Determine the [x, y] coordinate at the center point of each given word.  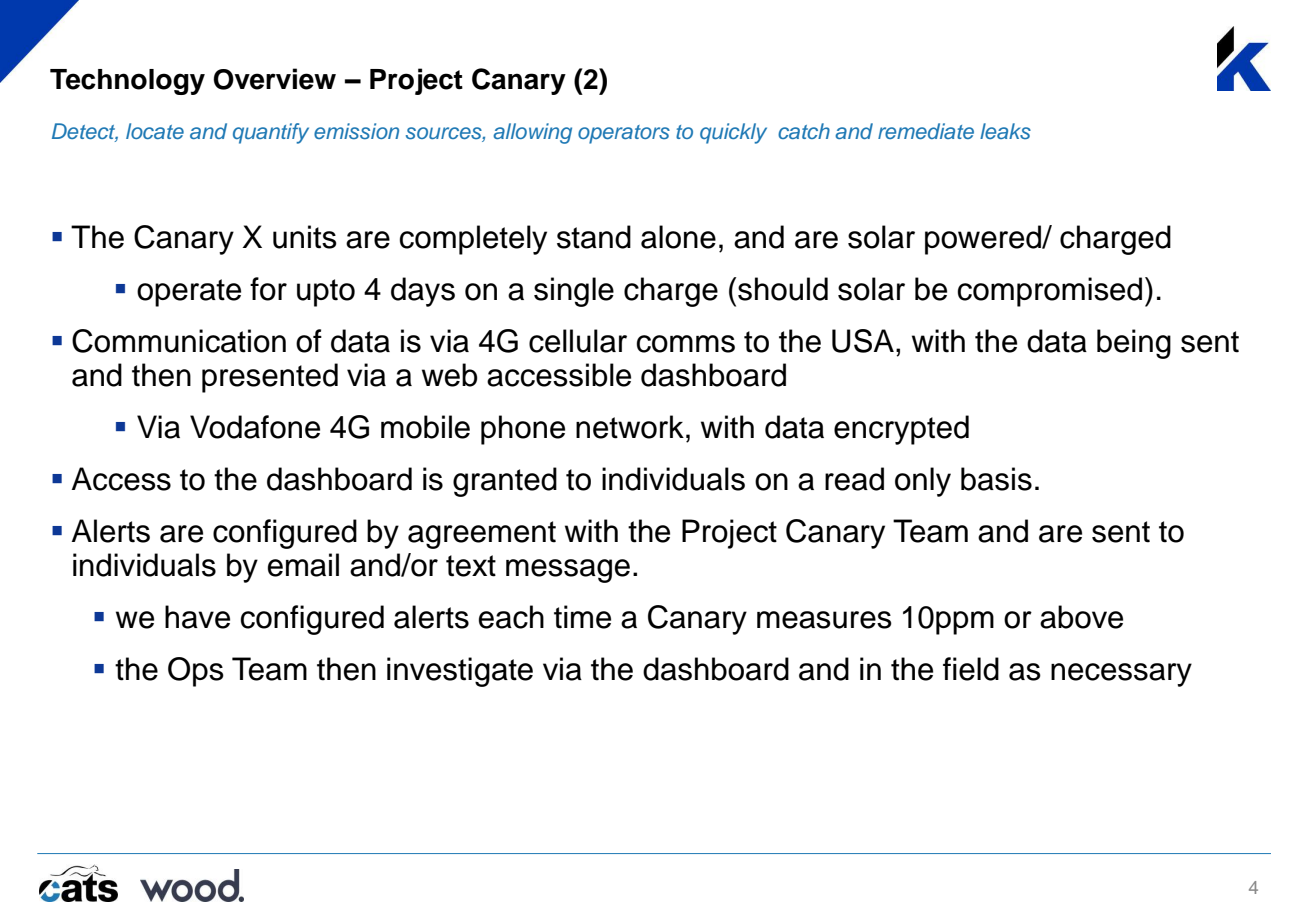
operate [189, 293]
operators [624, 134]
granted [505, 482]
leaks [1005, 131]
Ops [196, 672]
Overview [274, 79]
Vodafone [255, 427]
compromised [1050, 292]
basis [996, 479]
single [574, 292]
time [582, 617]
